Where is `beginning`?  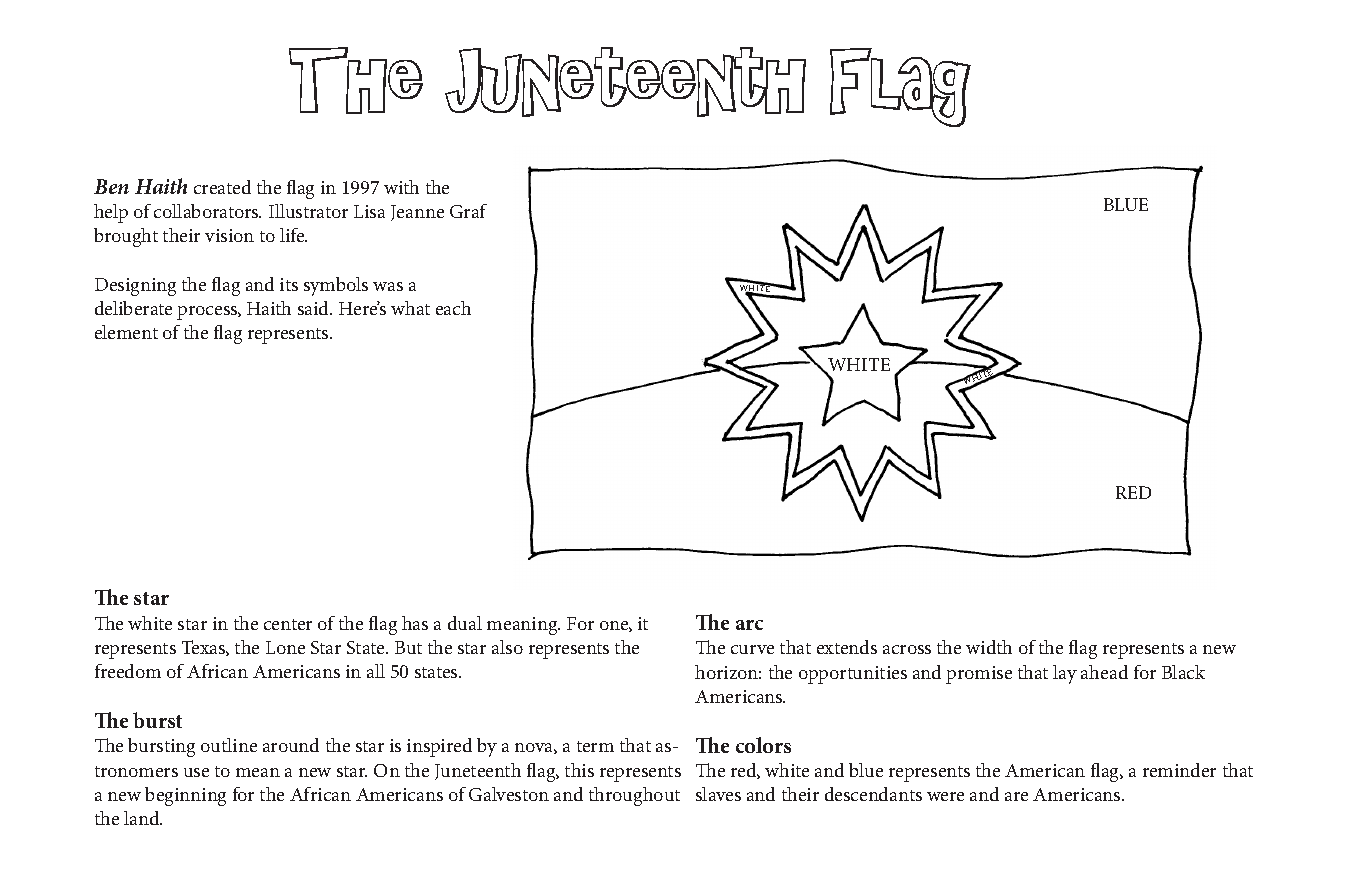
beginning is located at coordinates (185, 796).
